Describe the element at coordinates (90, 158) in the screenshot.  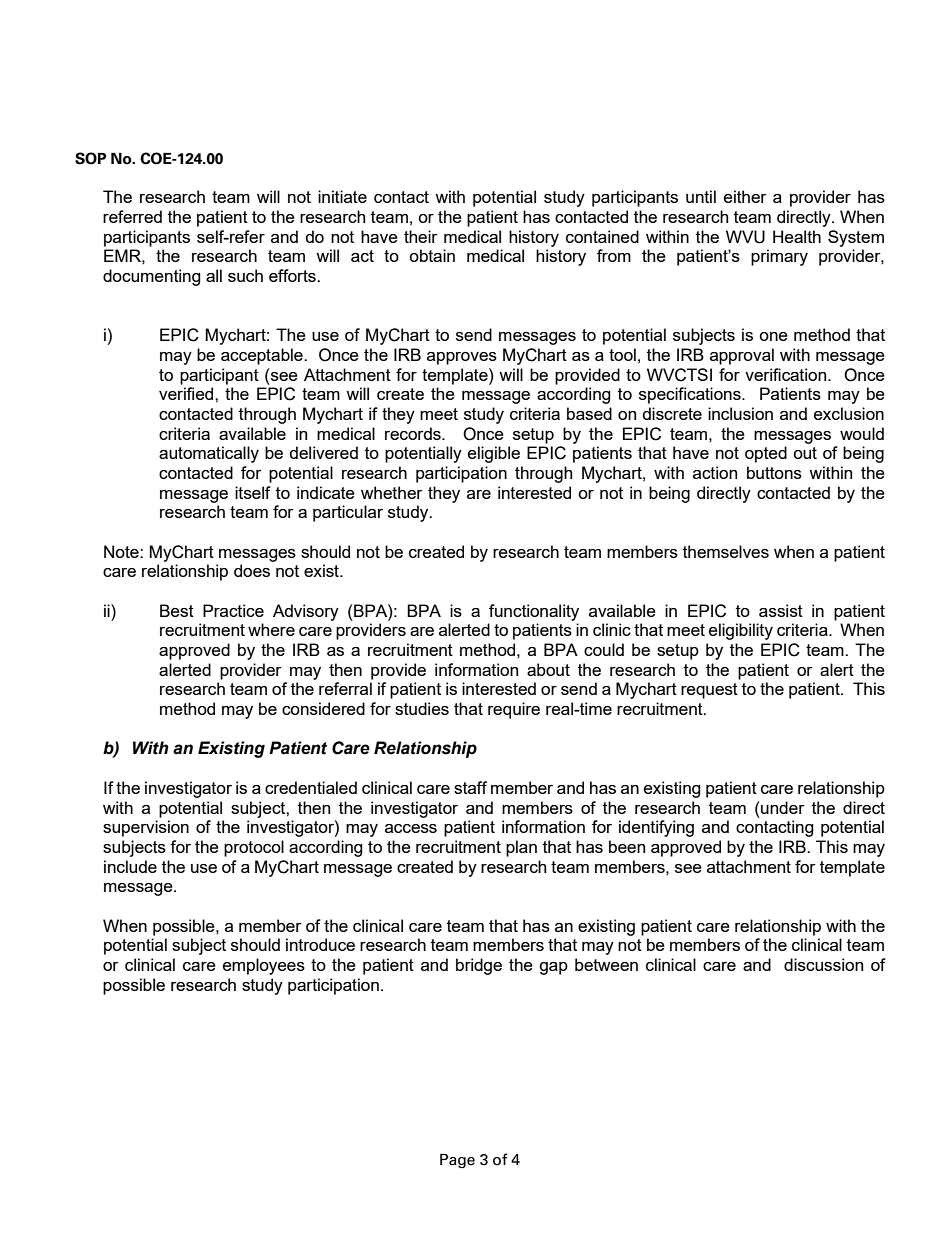
I see `SOP` at that location.
